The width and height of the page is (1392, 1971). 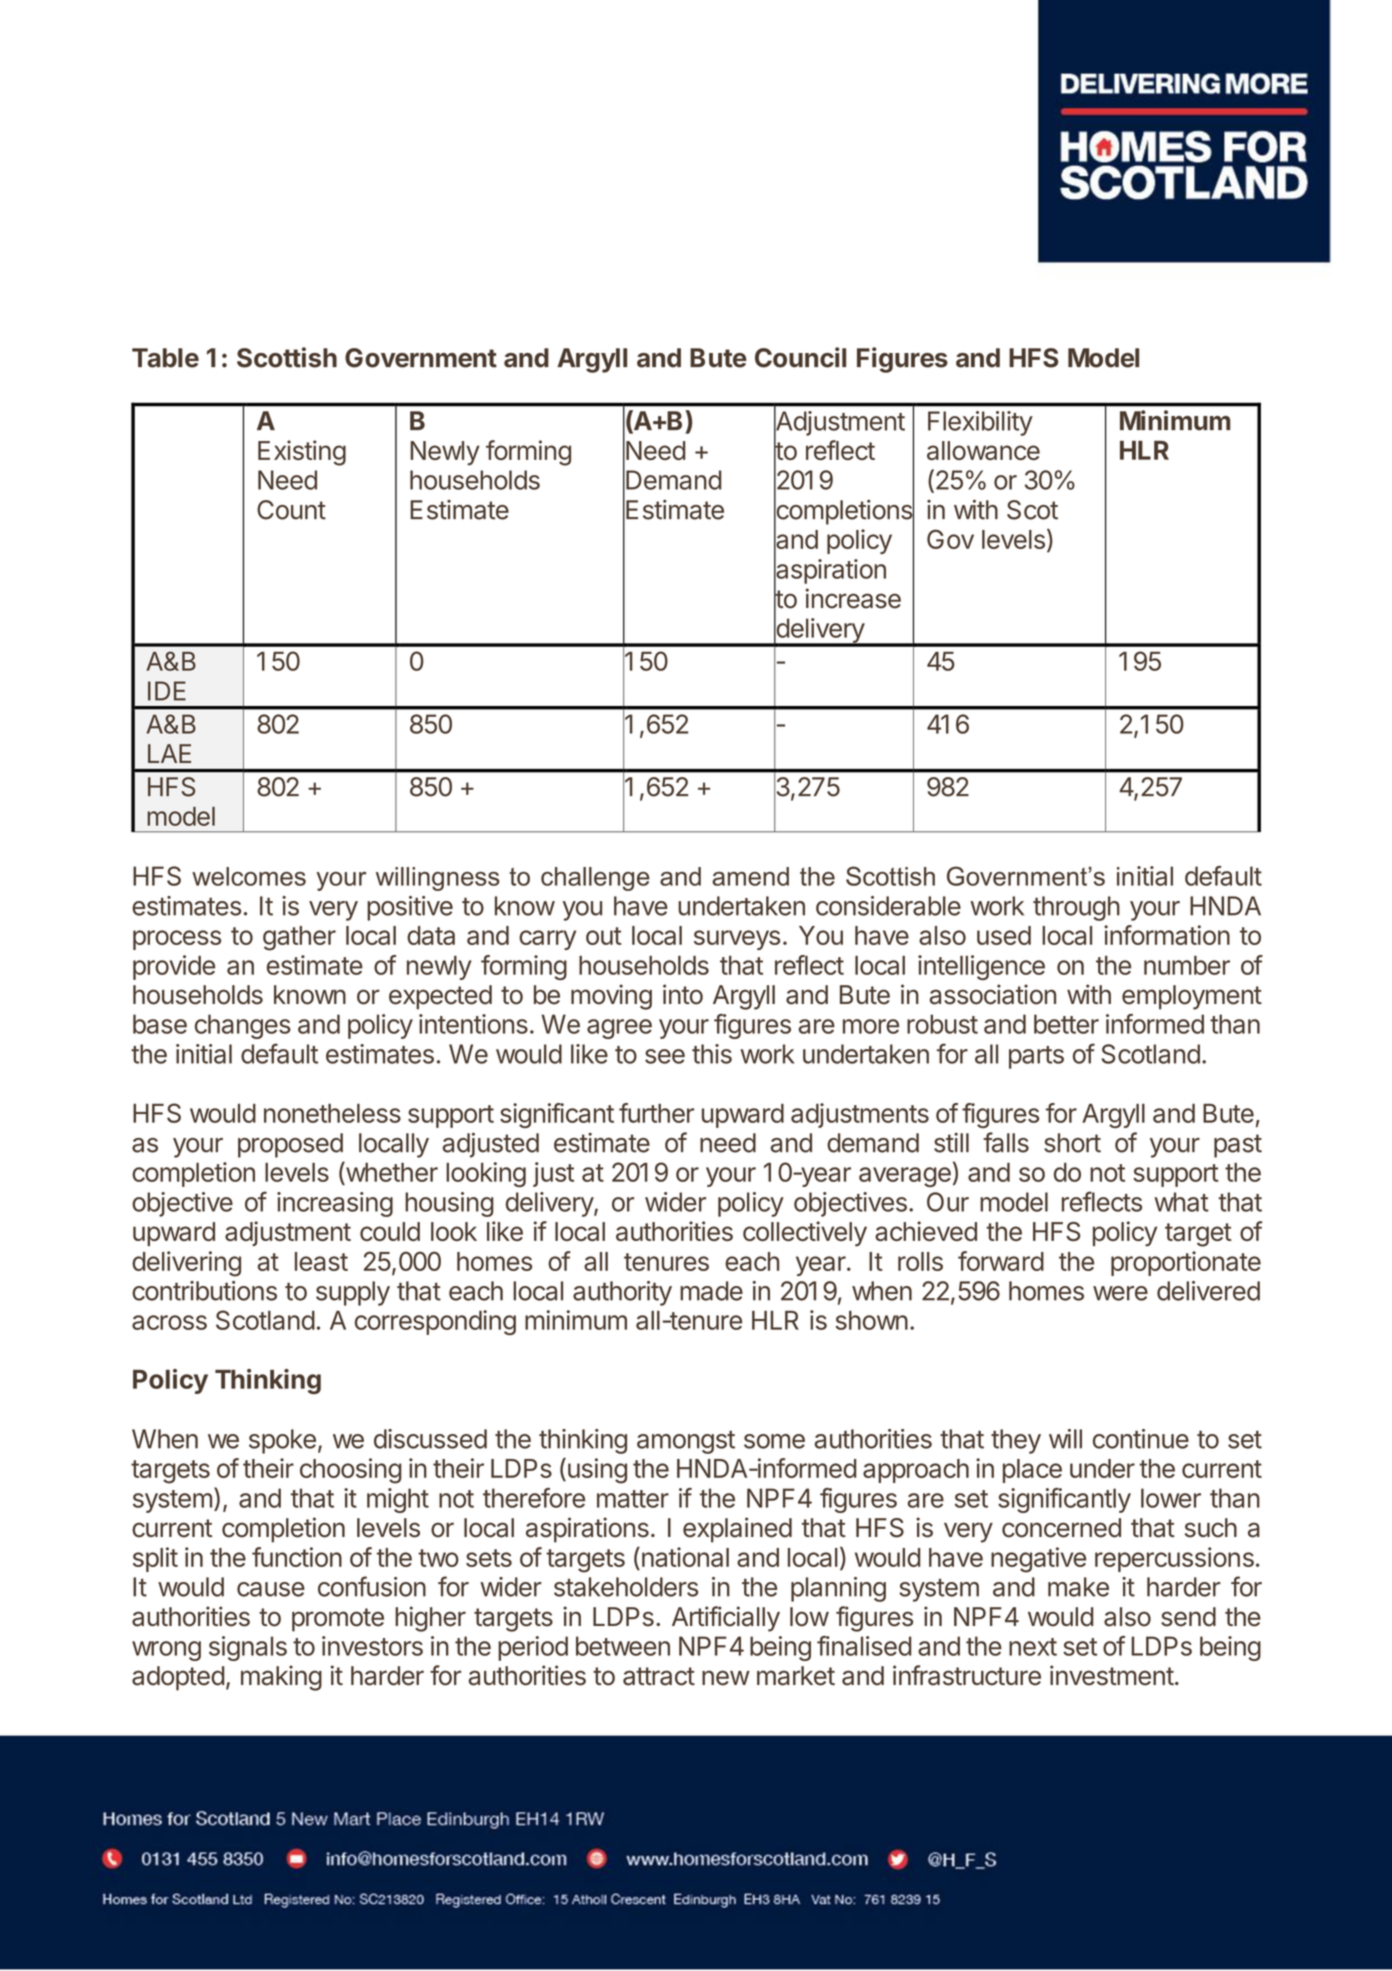 What do you see at coordinates (800, 357) in the page?
I see `Council` at bounding box center [800, 357].
